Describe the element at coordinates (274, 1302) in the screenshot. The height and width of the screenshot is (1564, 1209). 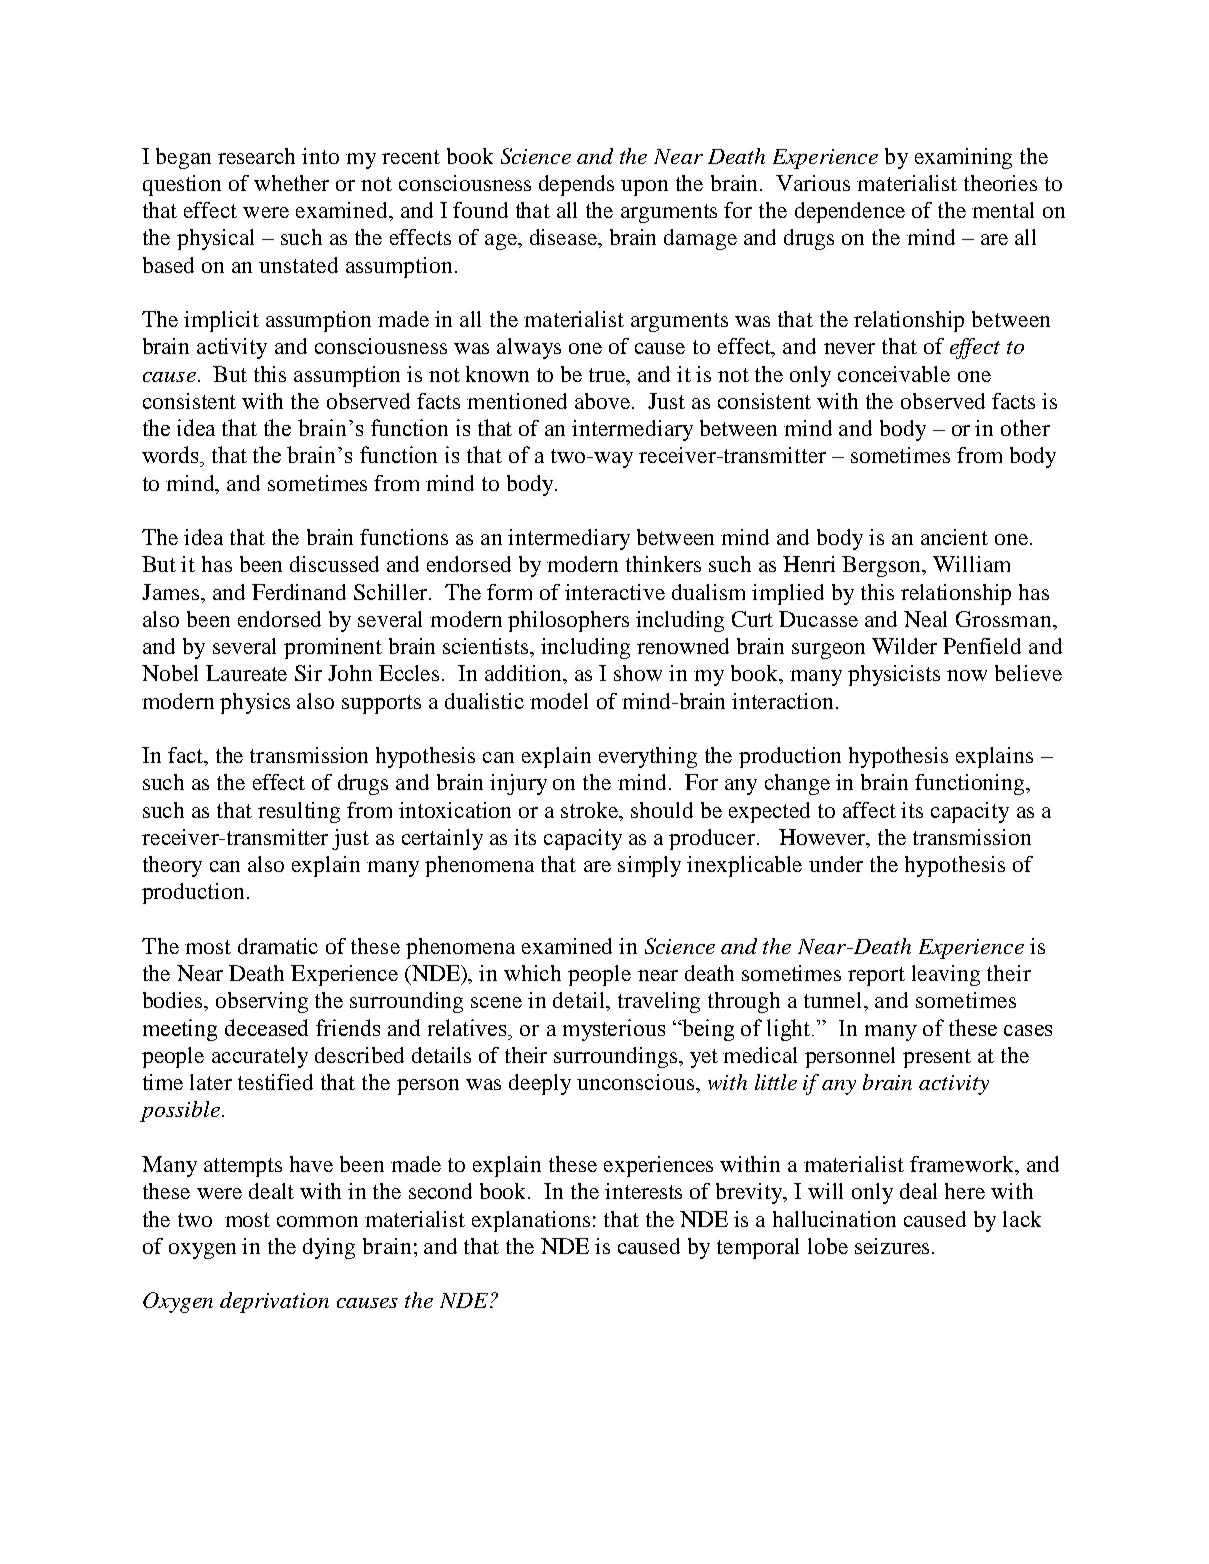
I see `deprivation` at that location.
